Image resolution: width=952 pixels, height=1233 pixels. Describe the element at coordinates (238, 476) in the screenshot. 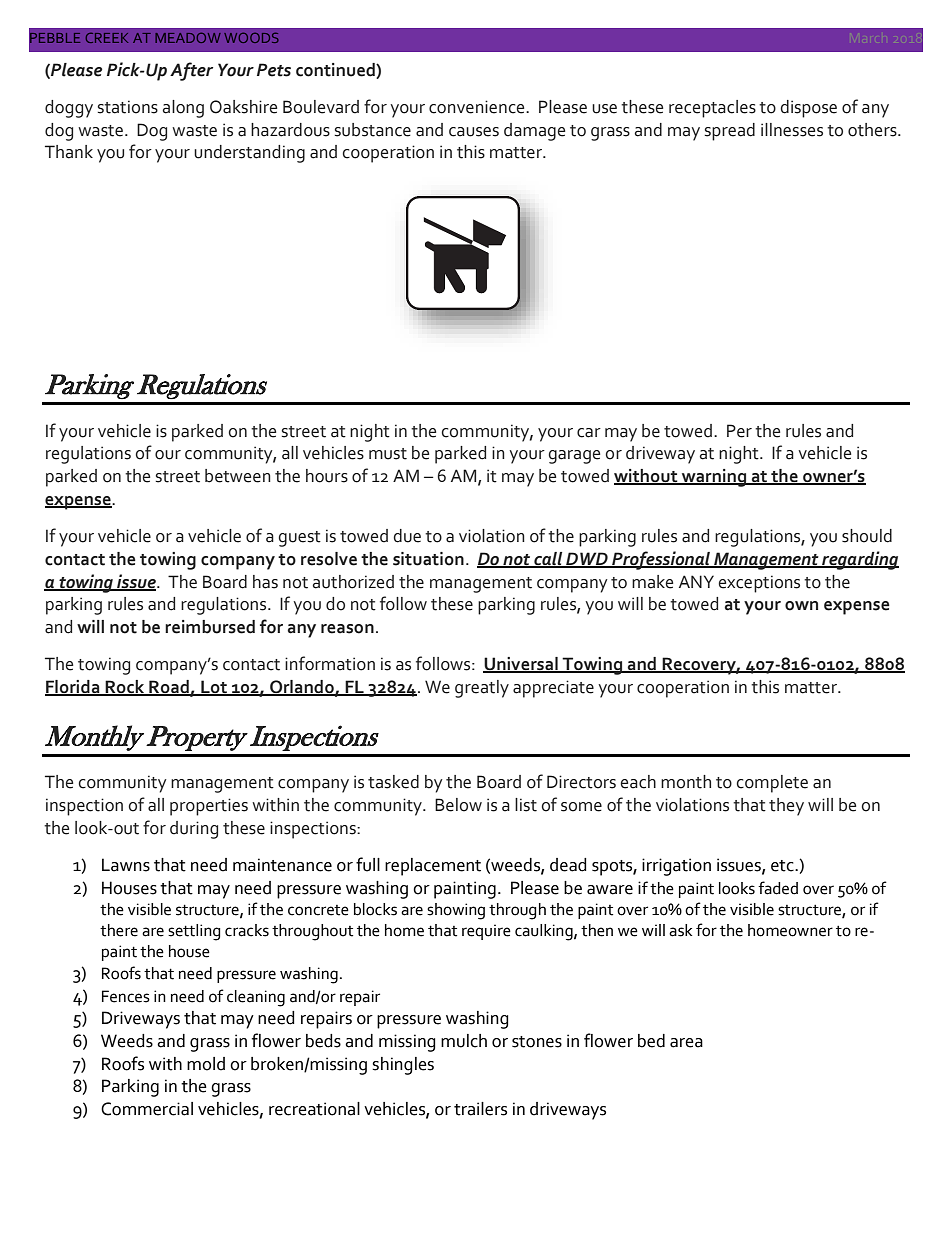

I see `between` at that location.
